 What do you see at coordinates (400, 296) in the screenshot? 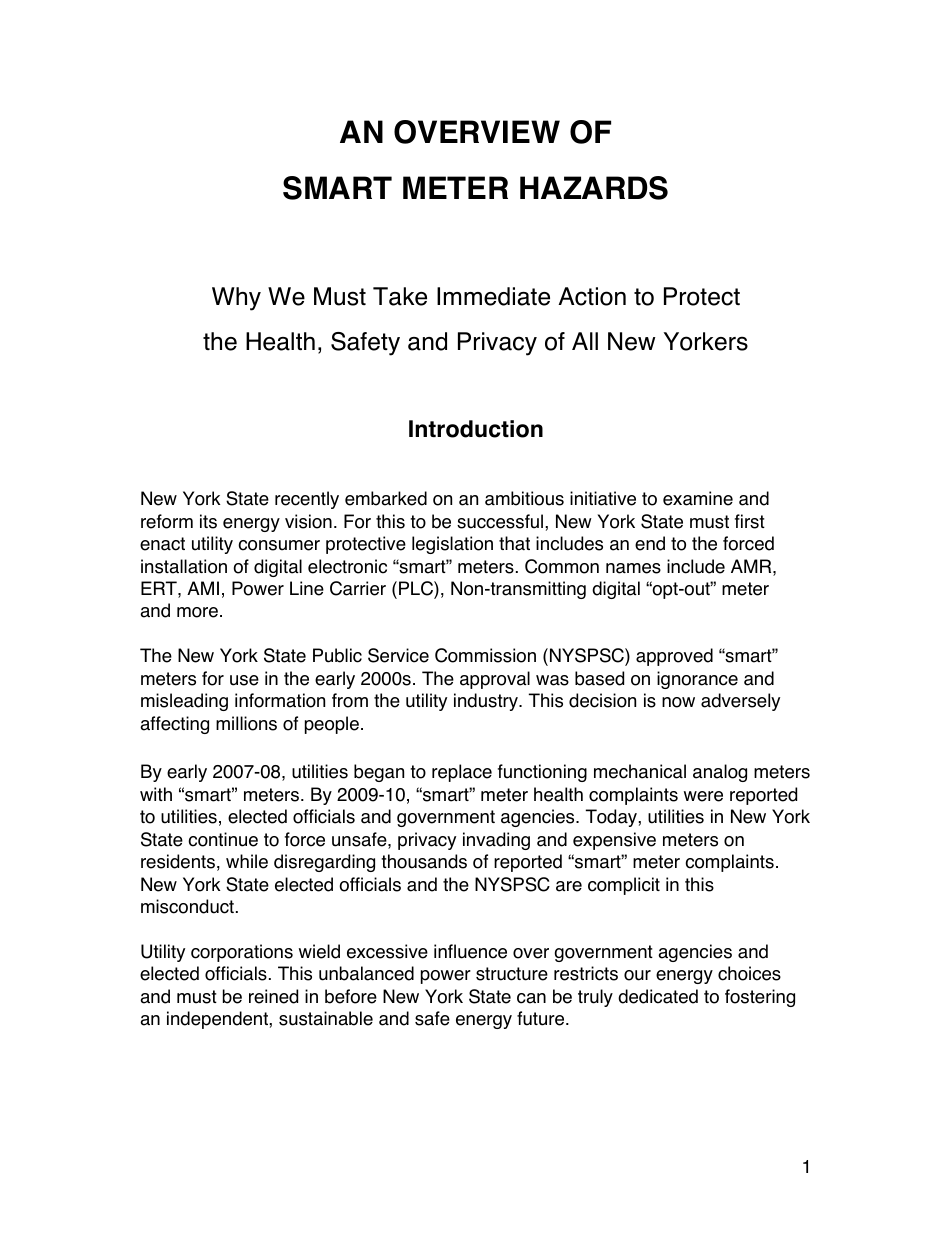
I see `Take` at bounding box center [400, 296].
